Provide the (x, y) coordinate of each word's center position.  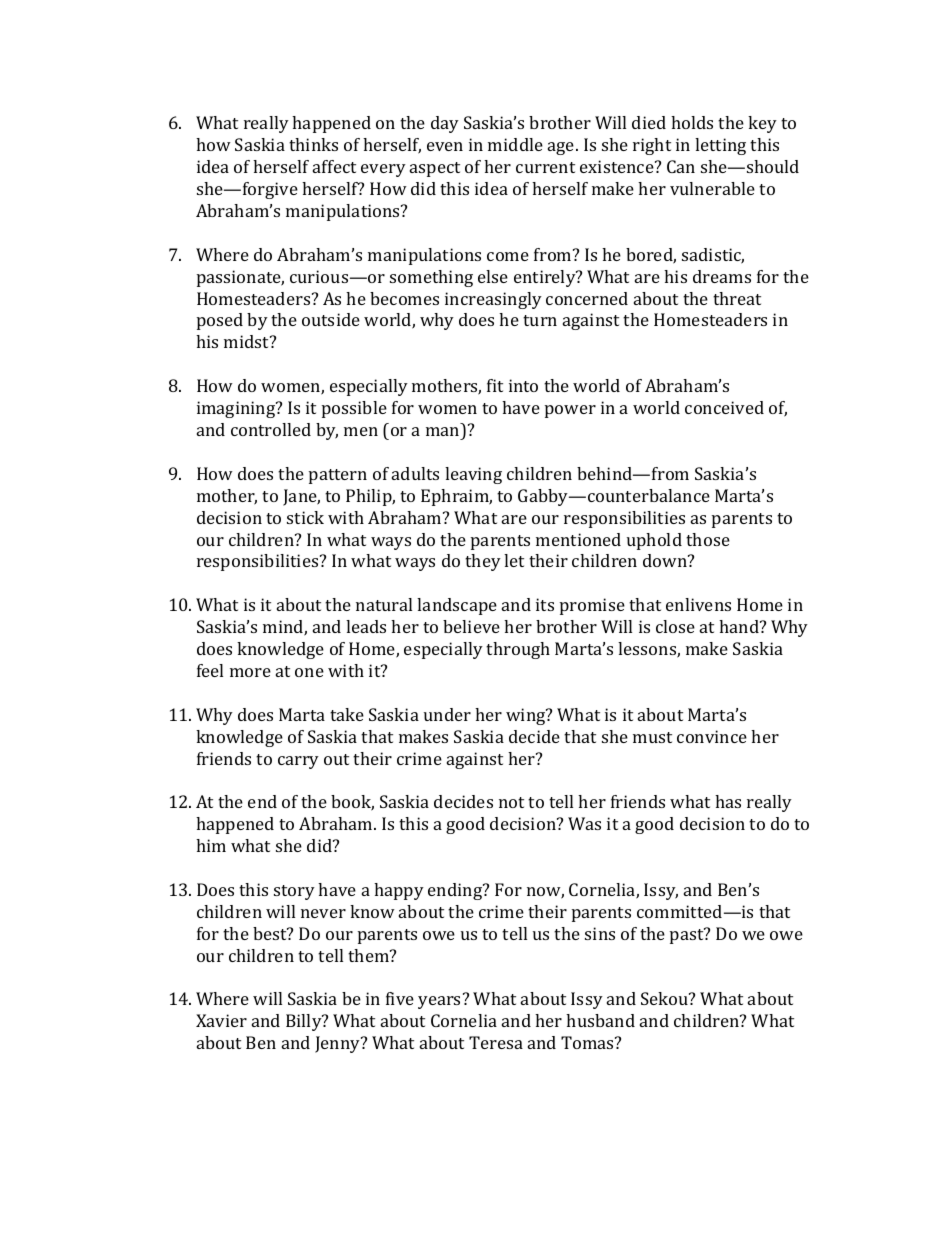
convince (712, 736)
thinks (313, 144)
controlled (271, 429)
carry (298, 762)
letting (720, 146)
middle (515, 144)
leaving (473, 475)
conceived (724, 407)
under (447, 714)
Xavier (221, 1020)
